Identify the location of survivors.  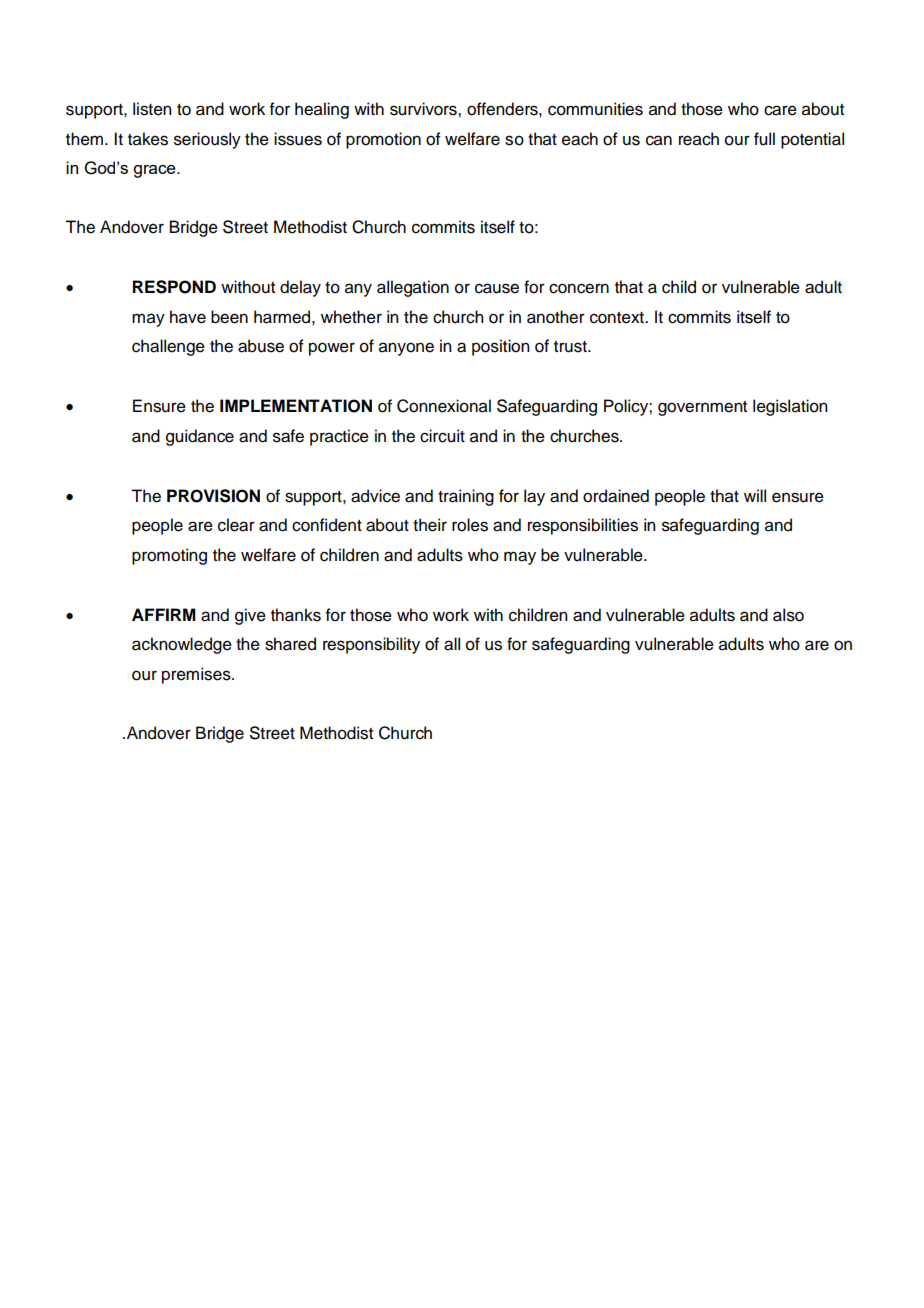
(424, 109).
